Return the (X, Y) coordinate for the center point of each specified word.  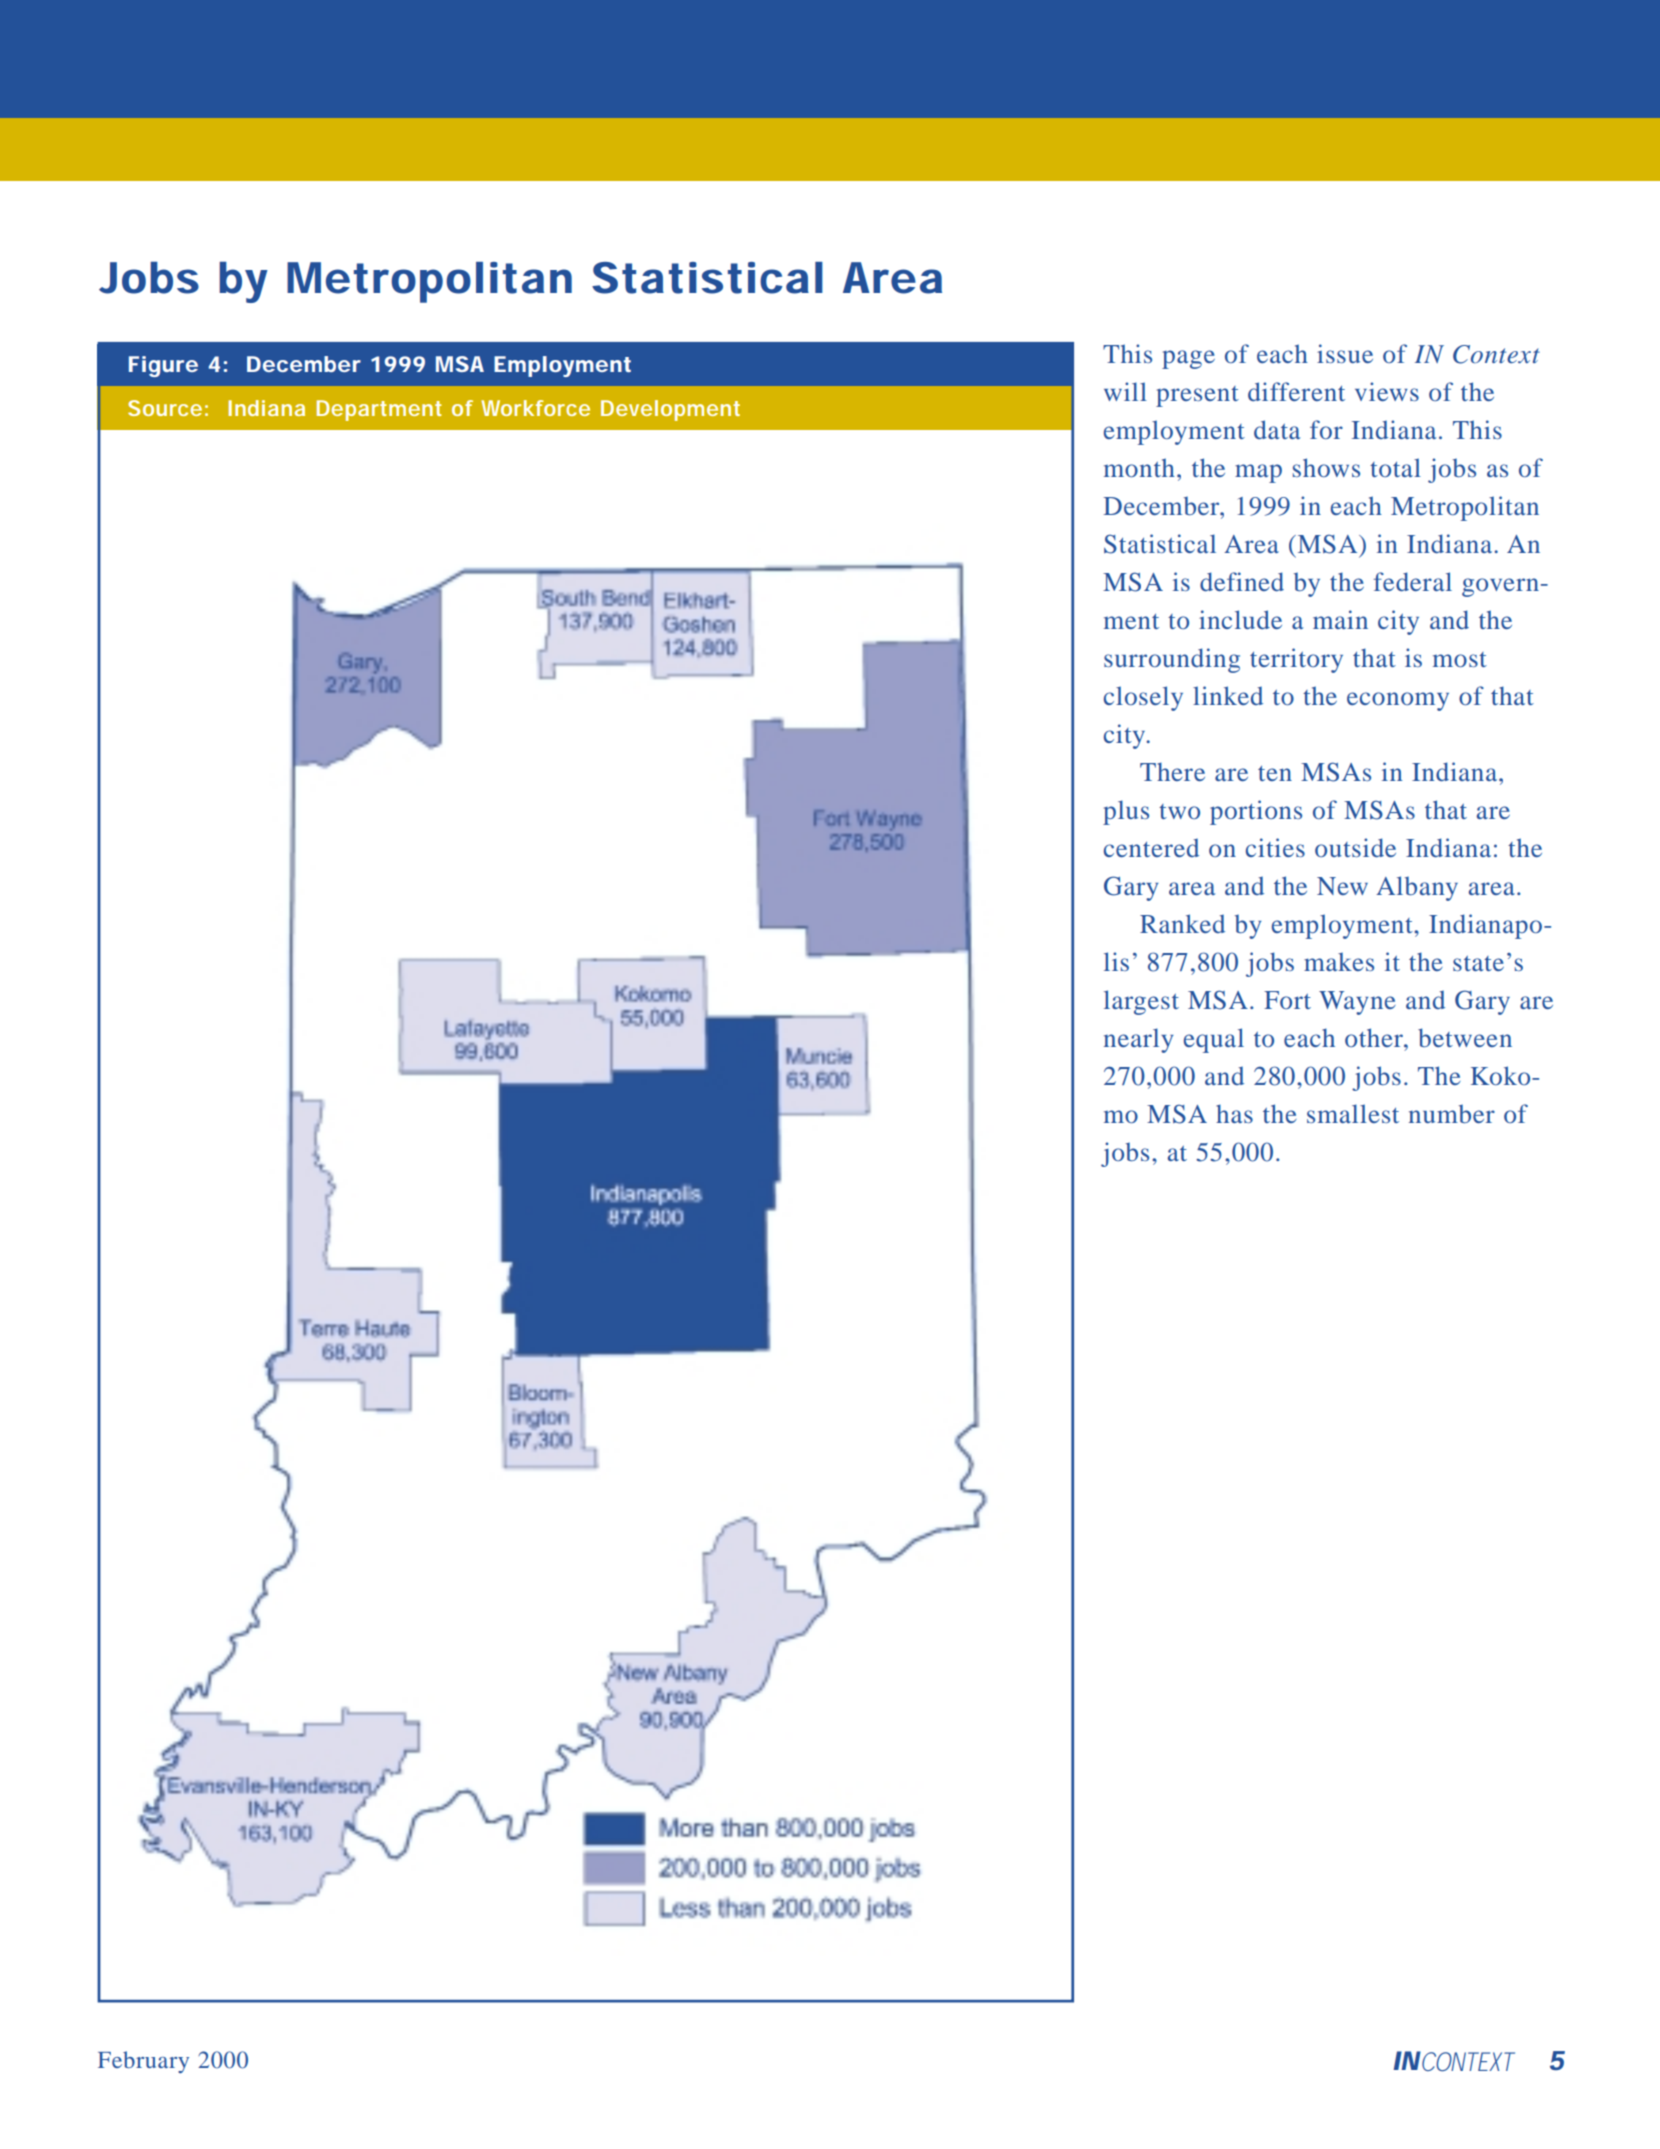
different (1296, 391)
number (1452, 1114)
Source (165, 408)
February (143, 2062)
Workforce (535, 408)
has (1234, 1113)
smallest (1353, 1113)
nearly (1139, 1040)
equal (1214, 1040)
